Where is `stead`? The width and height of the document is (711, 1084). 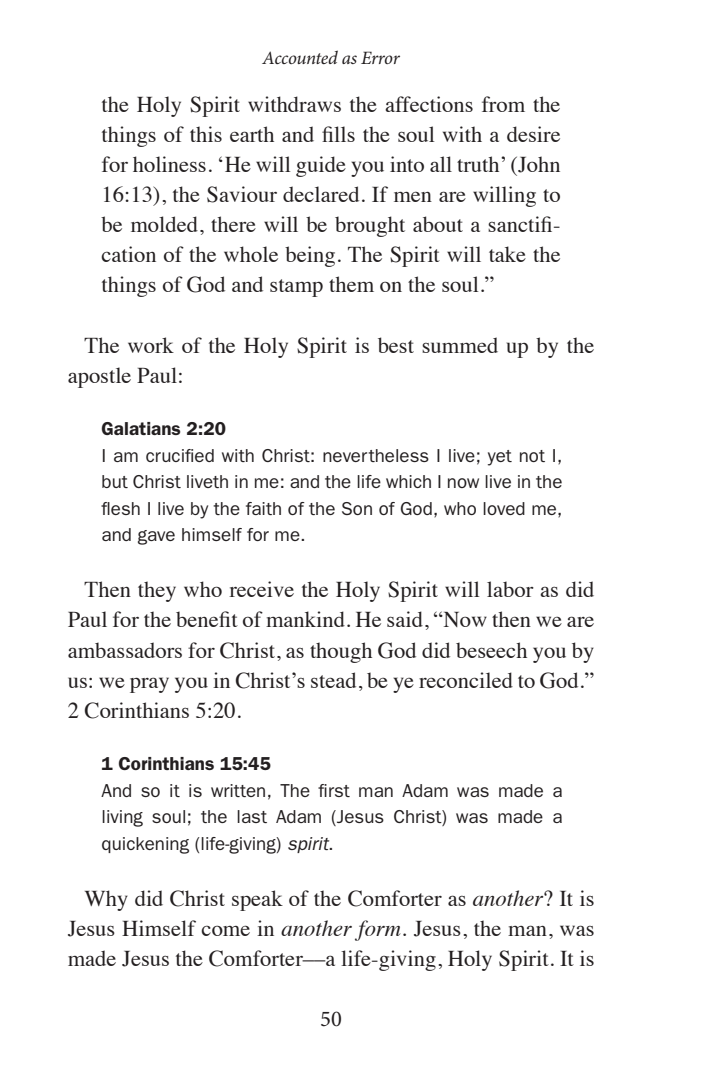
stead is located at coordinates (333, 680).
